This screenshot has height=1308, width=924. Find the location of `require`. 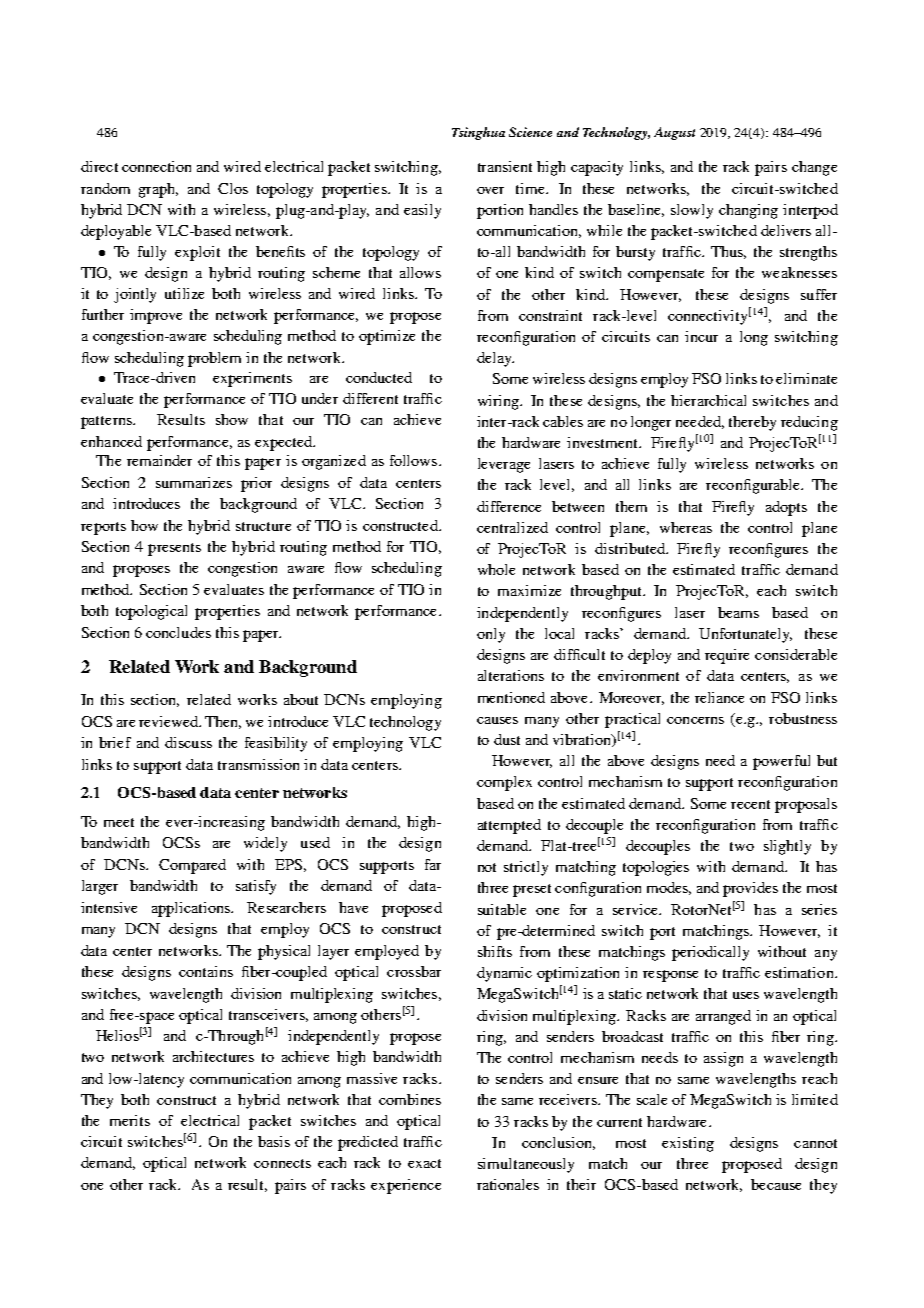

require is located at coordinates (727, 656).
